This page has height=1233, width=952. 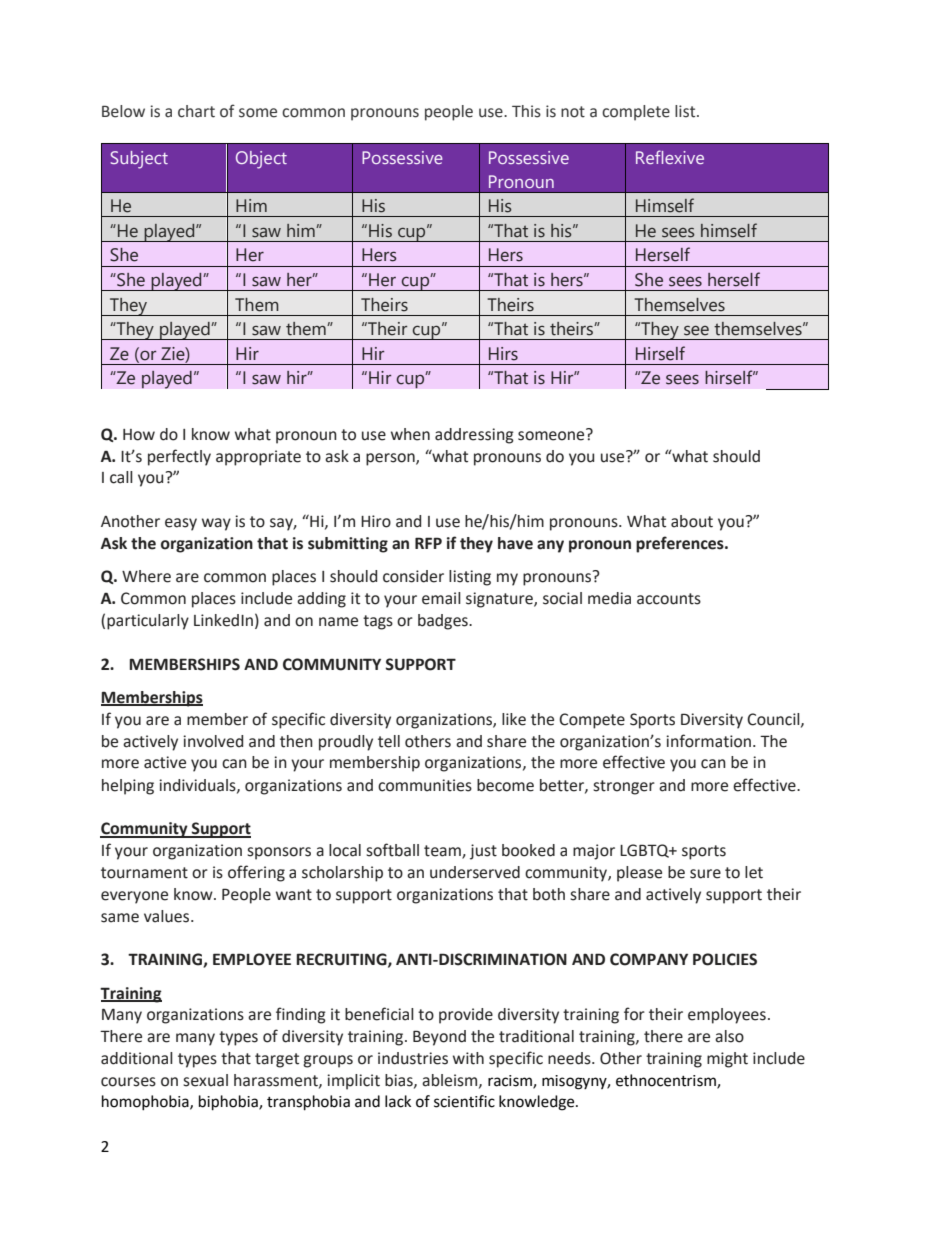 I want to click on particularly, so click(x=148, y=622).
